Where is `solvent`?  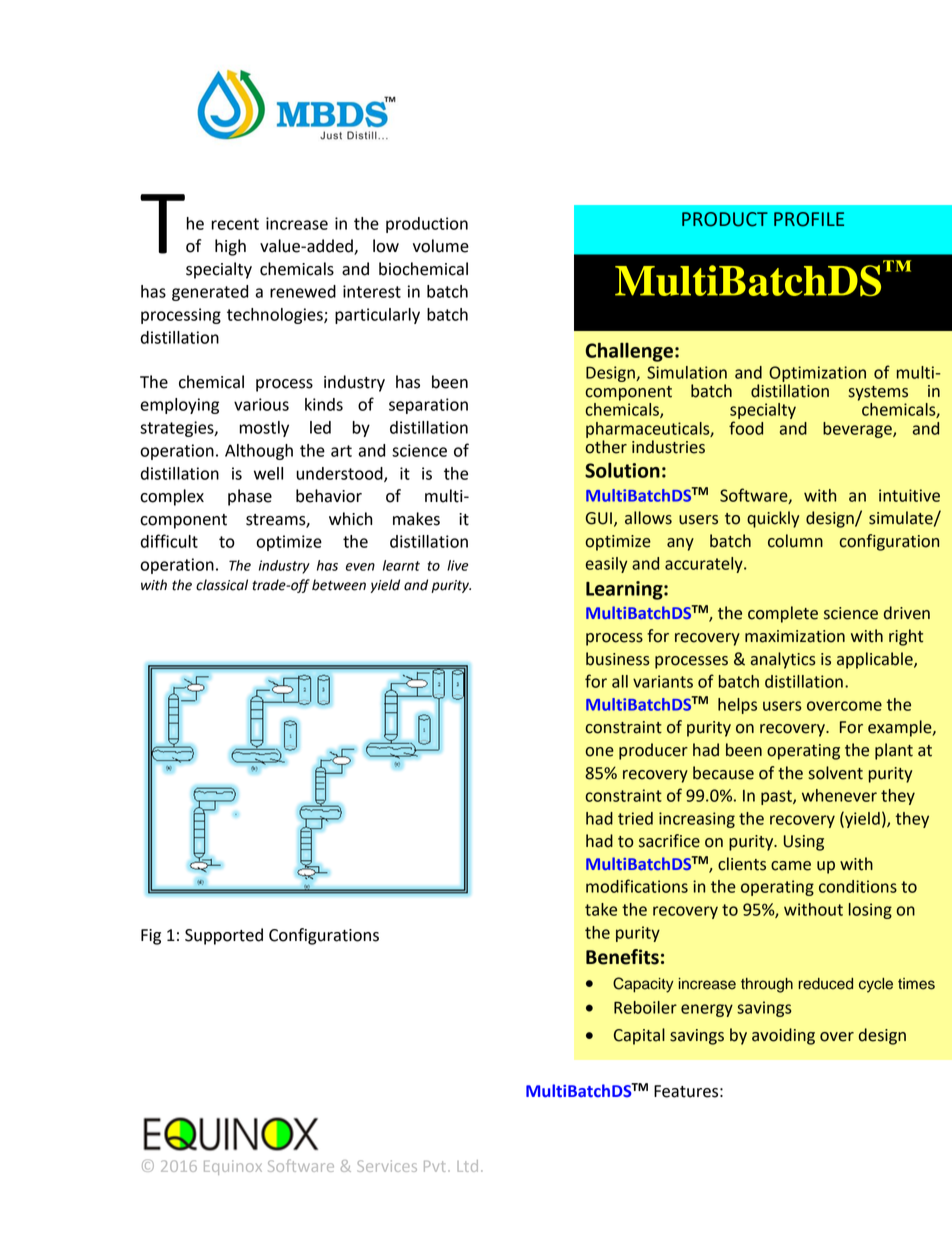
solvent is located at coordinates (835, 773).
